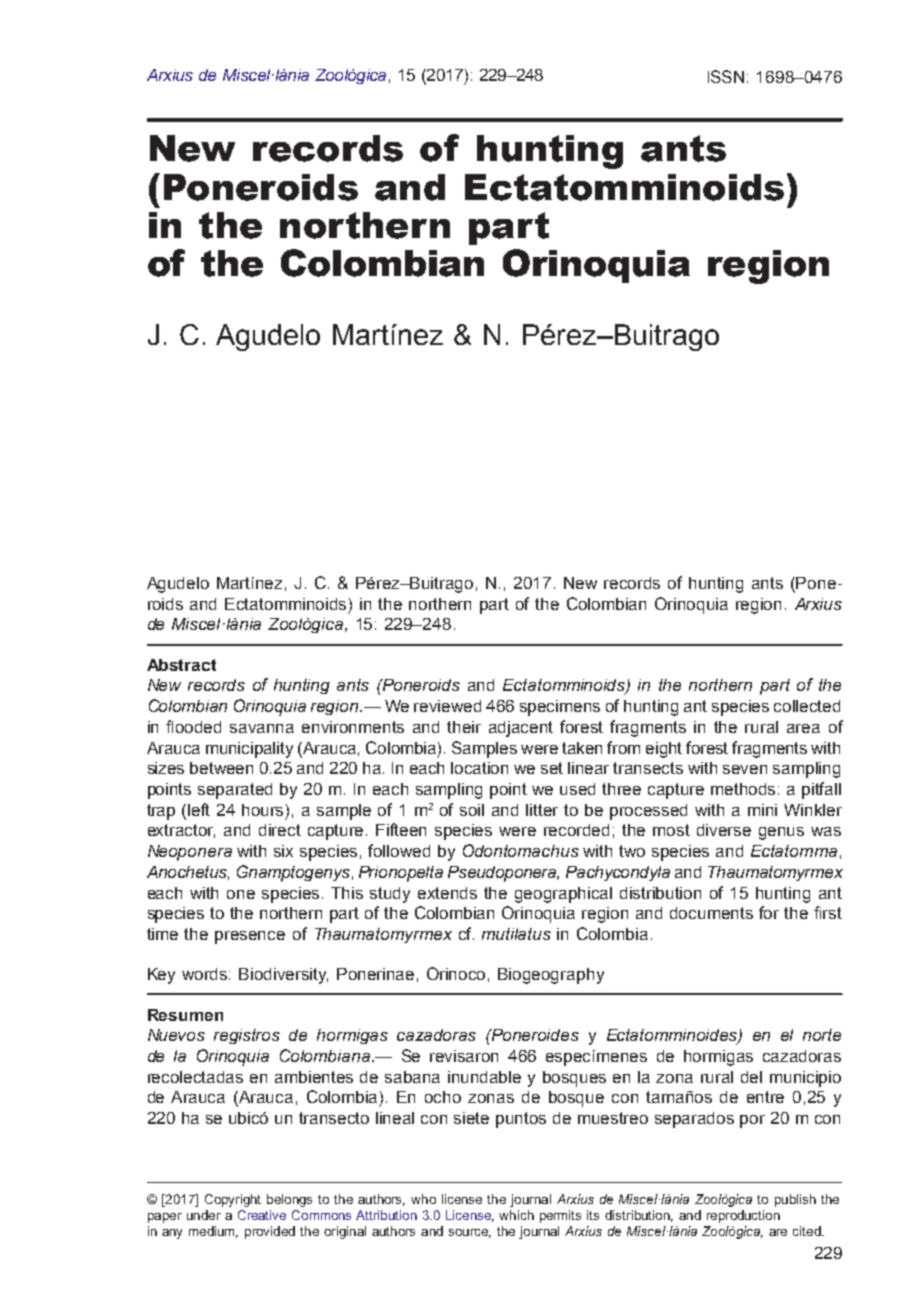 The height and width of the image is (1305, 924). Describe the element at coordinates (711, 913) in the image. I see `documents` at that location.
